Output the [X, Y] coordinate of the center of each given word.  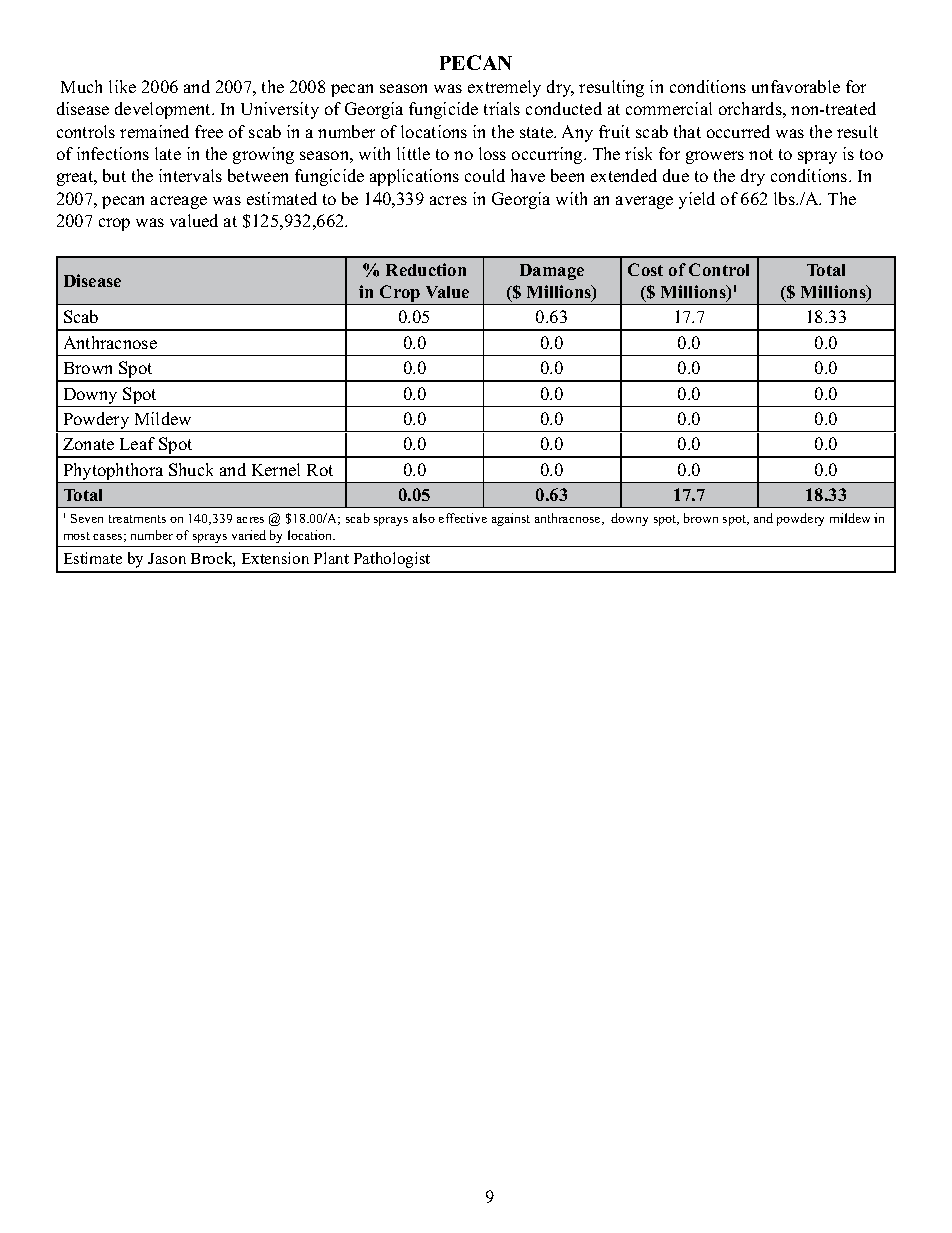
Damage [552, 272]
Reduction [426, 269]
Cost [645, 269]
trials [502, 108]
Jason [167, 558]
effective [463, 518]
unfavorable [796, 86]
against [511, 519]
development [164, 110]
